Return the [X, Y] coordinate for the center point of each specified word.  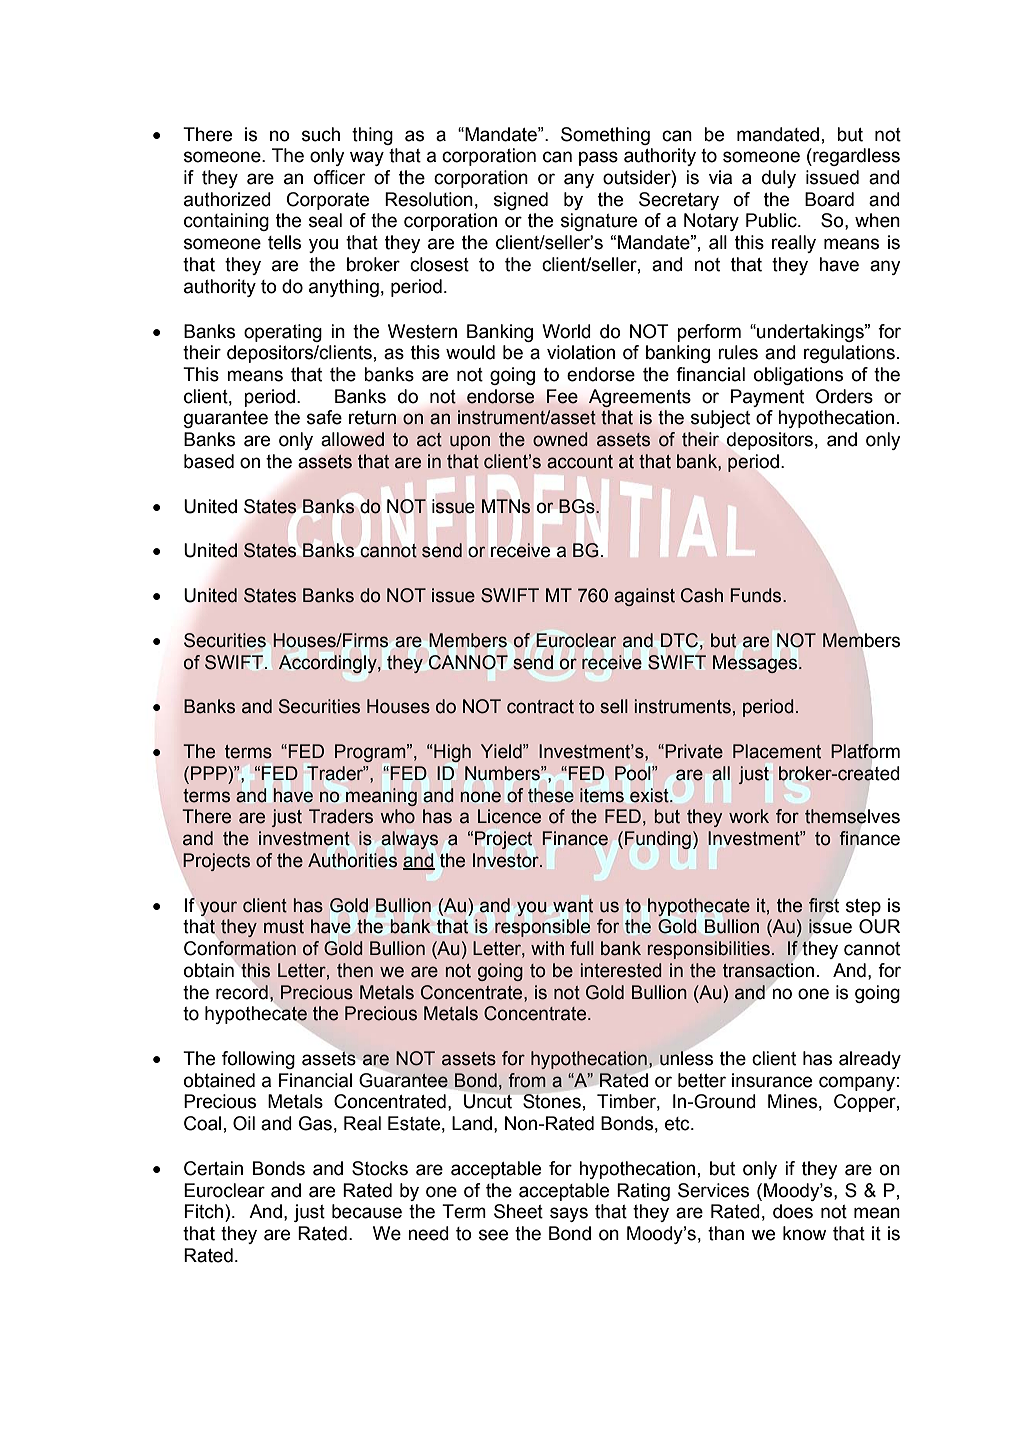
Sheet [518, 1211]
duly [779, 179]
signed [521, 201]
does [793, 1211]
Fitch [205, 1211]
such [321, 134]
